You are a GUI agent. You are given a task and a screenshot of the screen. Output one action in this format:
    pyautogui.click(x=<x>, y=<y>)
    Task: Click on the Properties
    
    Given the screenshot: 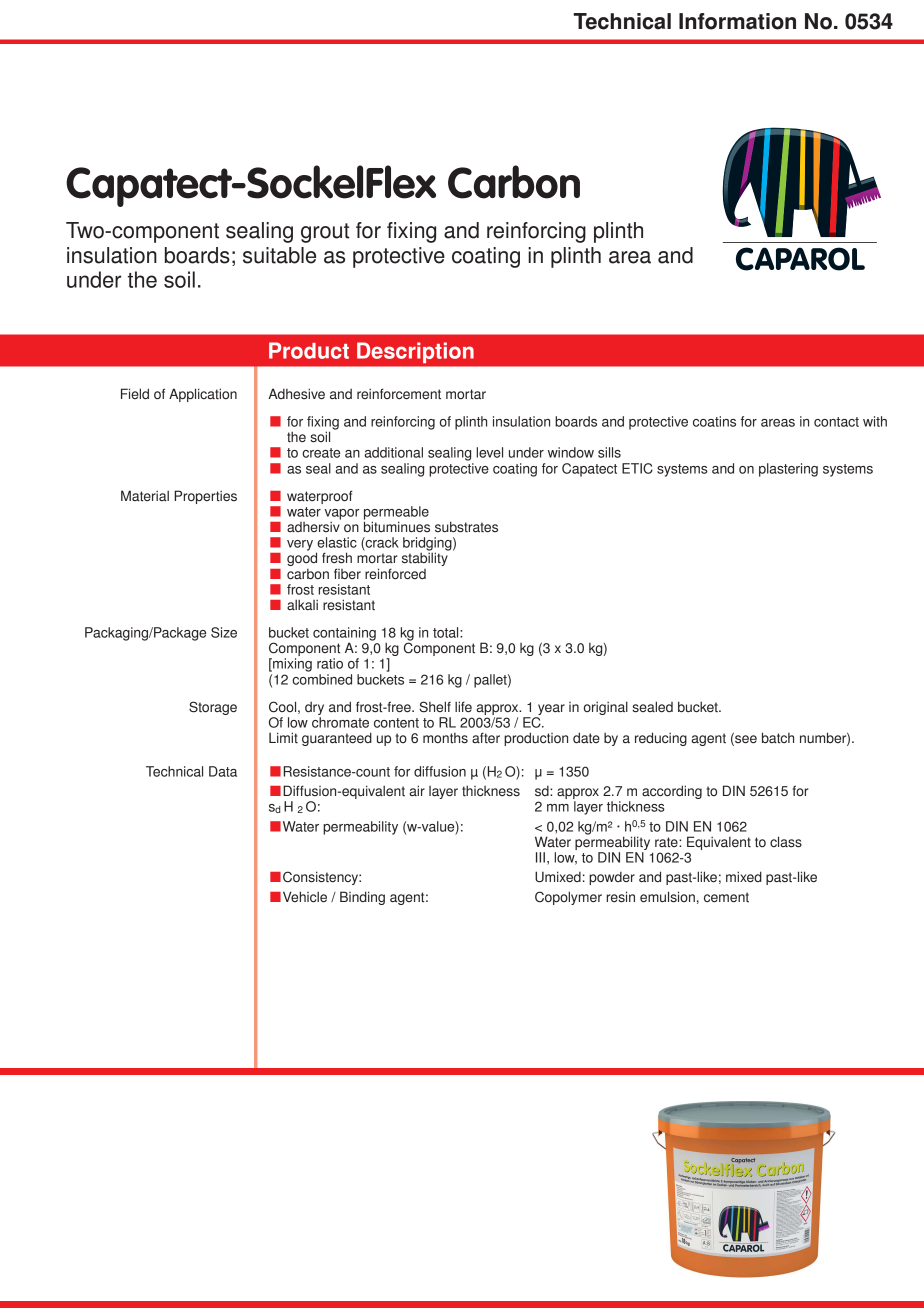 What is the action you would take?
    pyautogui.click(x=205, y=497)
